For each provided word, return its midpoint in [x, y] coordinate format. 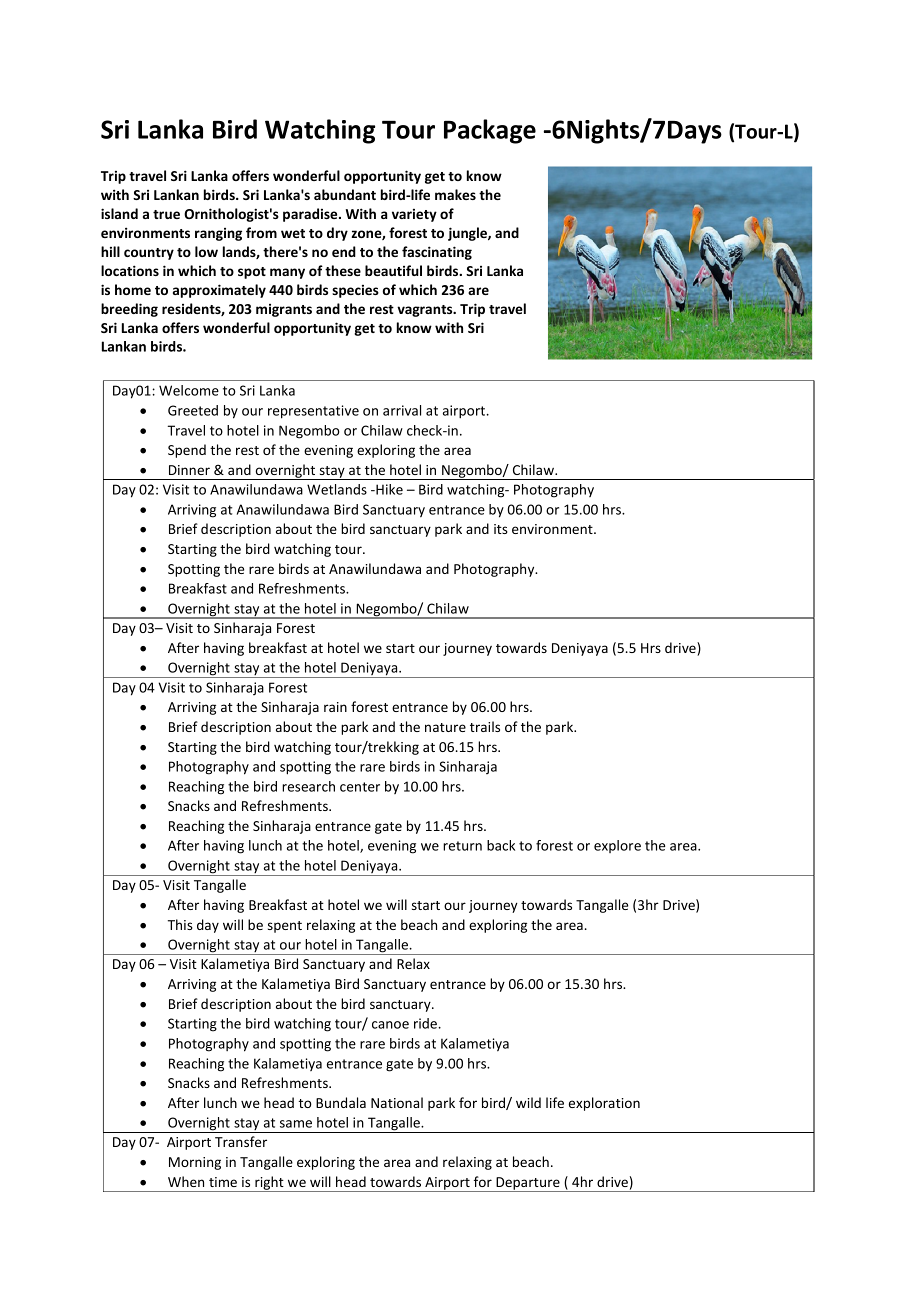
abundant [345, 194]
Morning [195, 1163]
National [397, 1102]
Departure [528, 1184]
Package [490, 131]
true [166, 214]
